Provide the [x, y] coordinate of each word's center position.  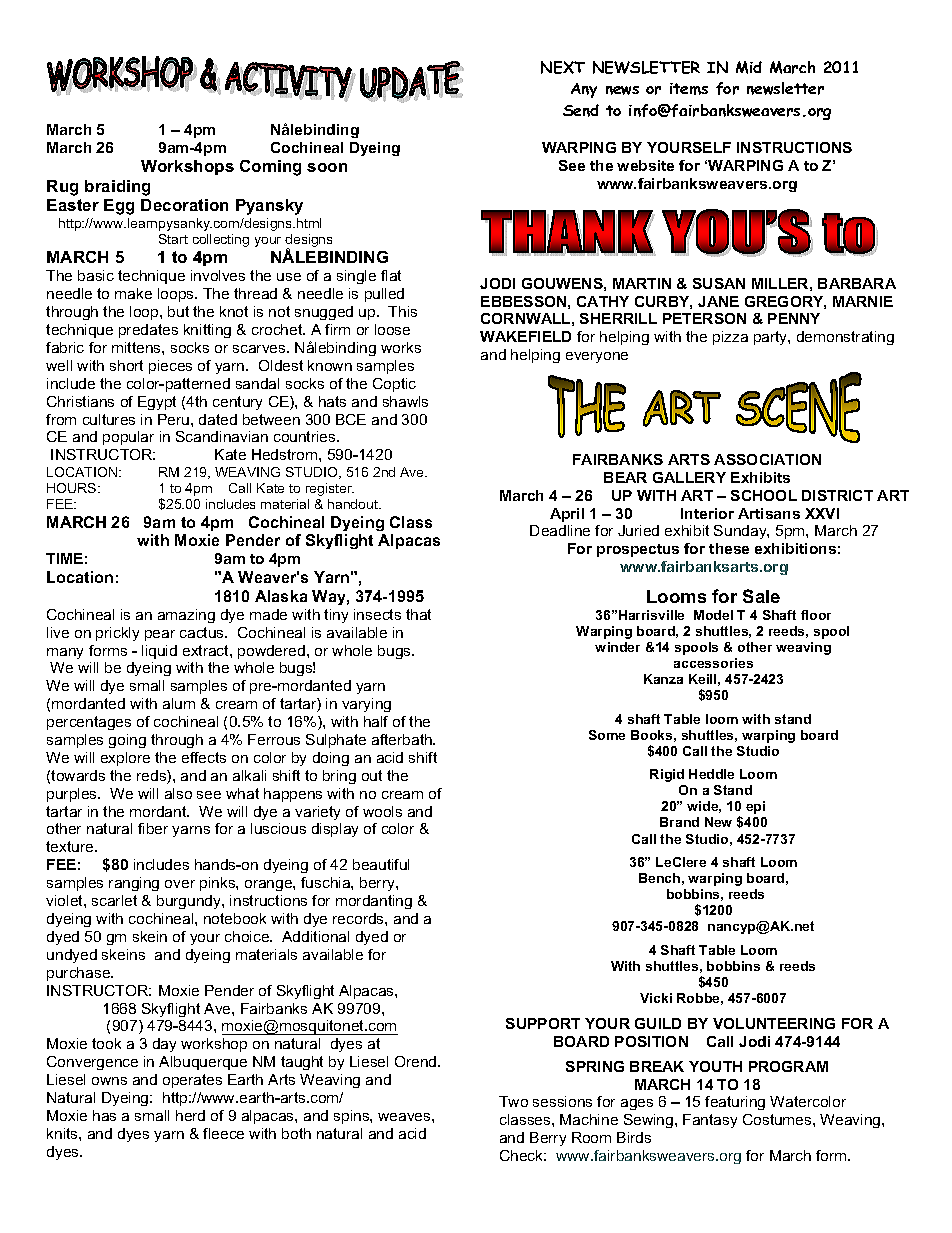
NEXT [563, 67]
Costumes [778, 1119]
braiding [117, 188]
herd [190, 1115]
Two [513, 1101]
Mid [749, 67]
